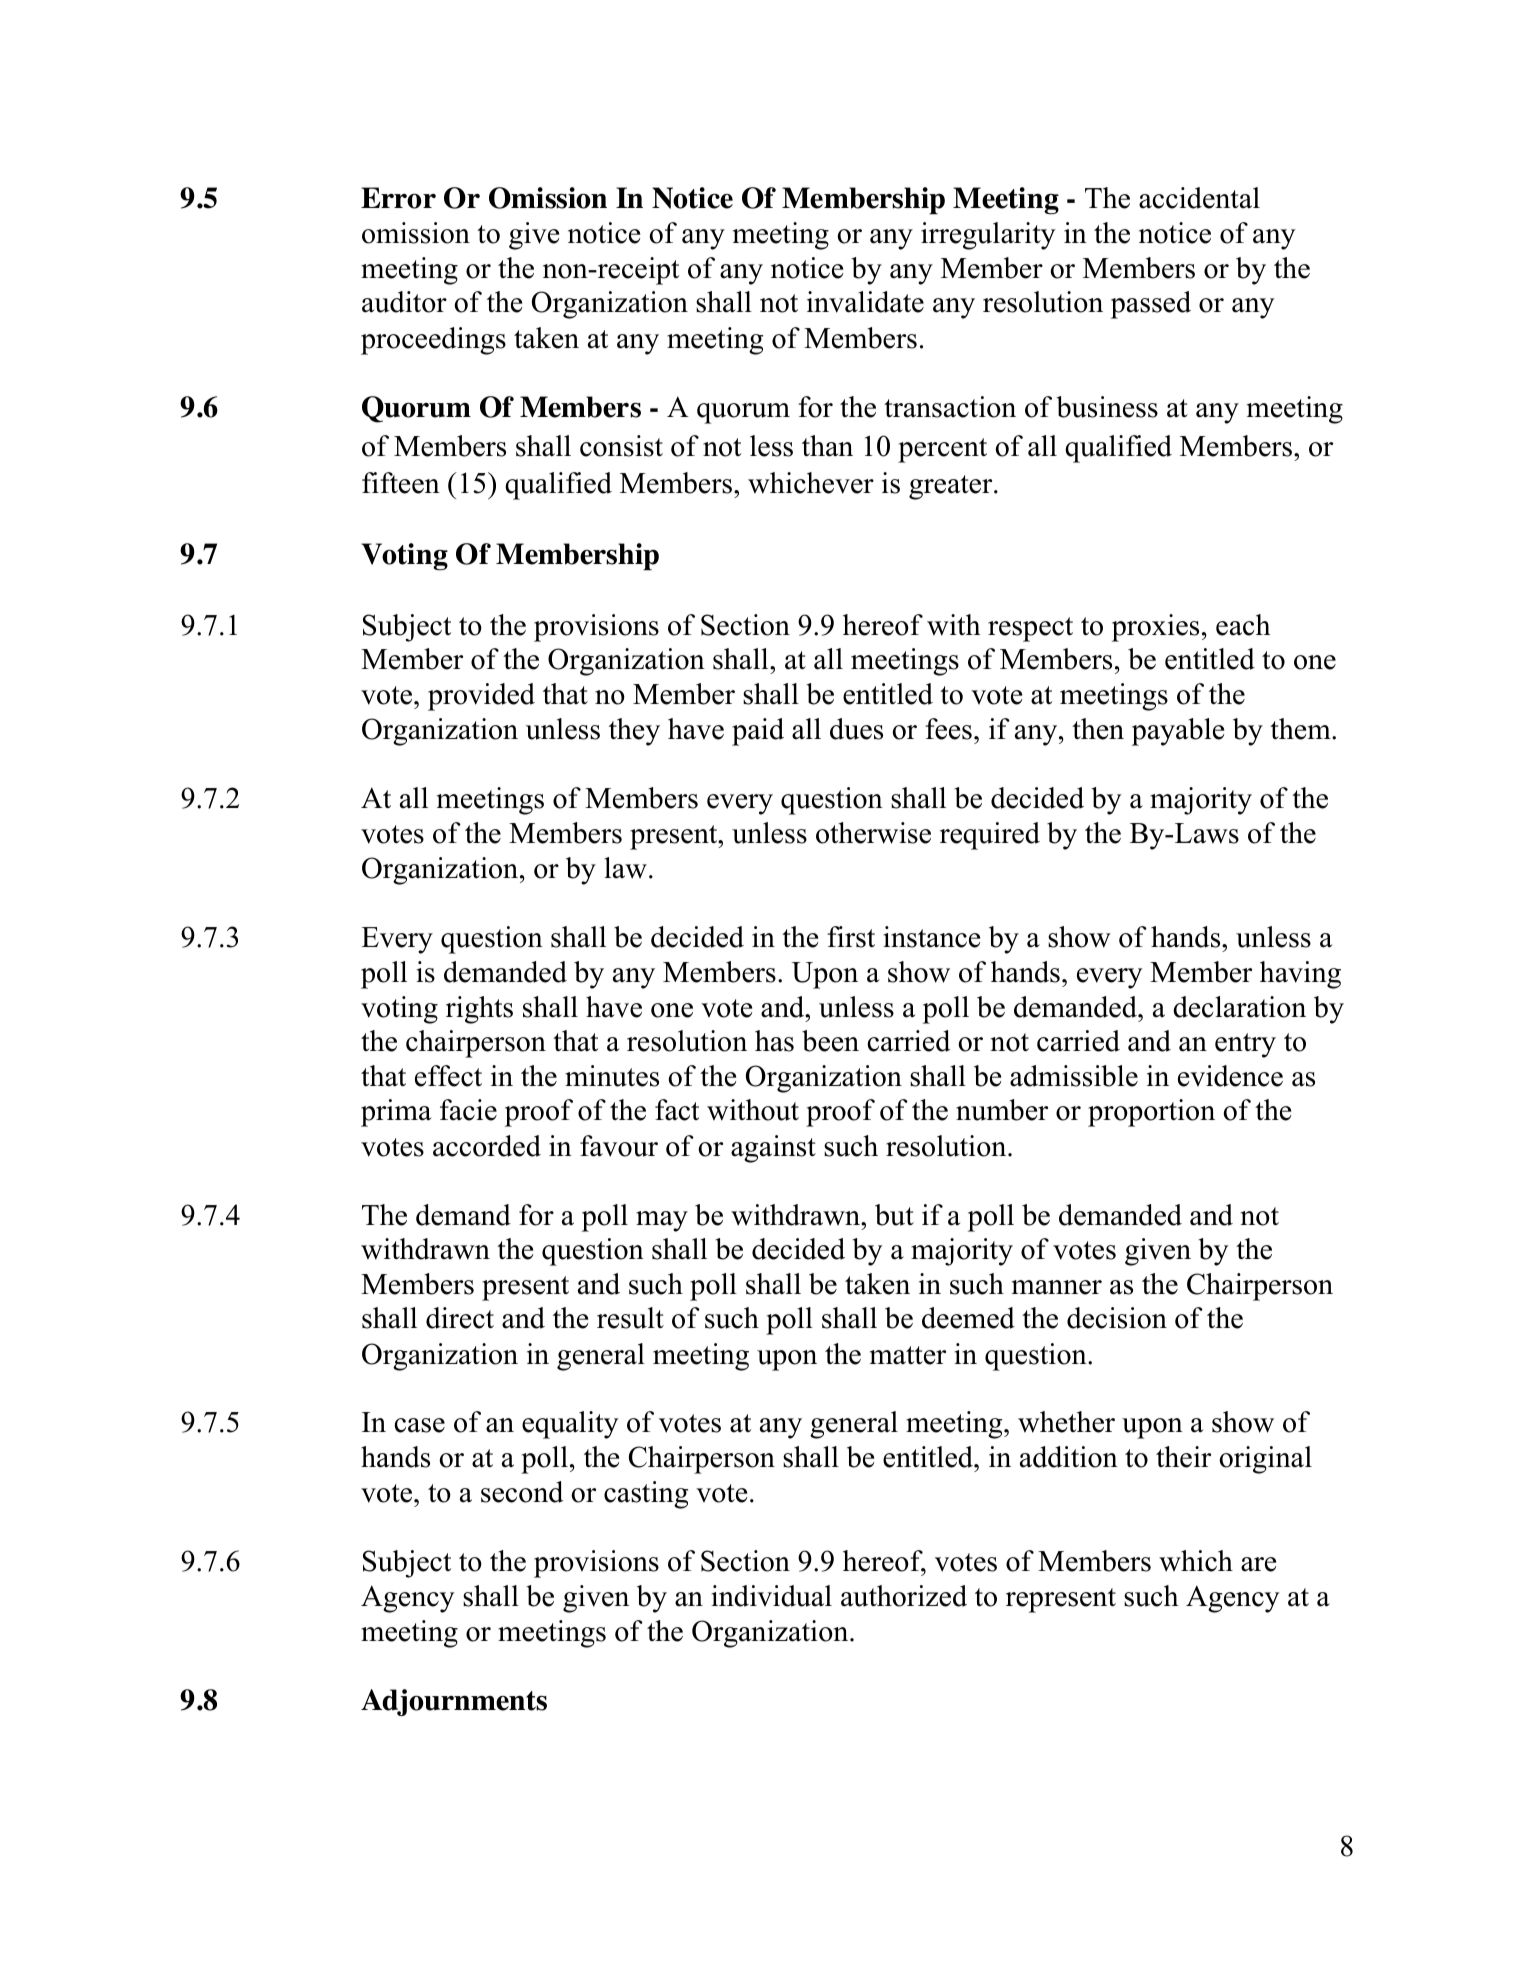 The image size is (1535, 1986). I want to click on provided, so click(481, 697).
